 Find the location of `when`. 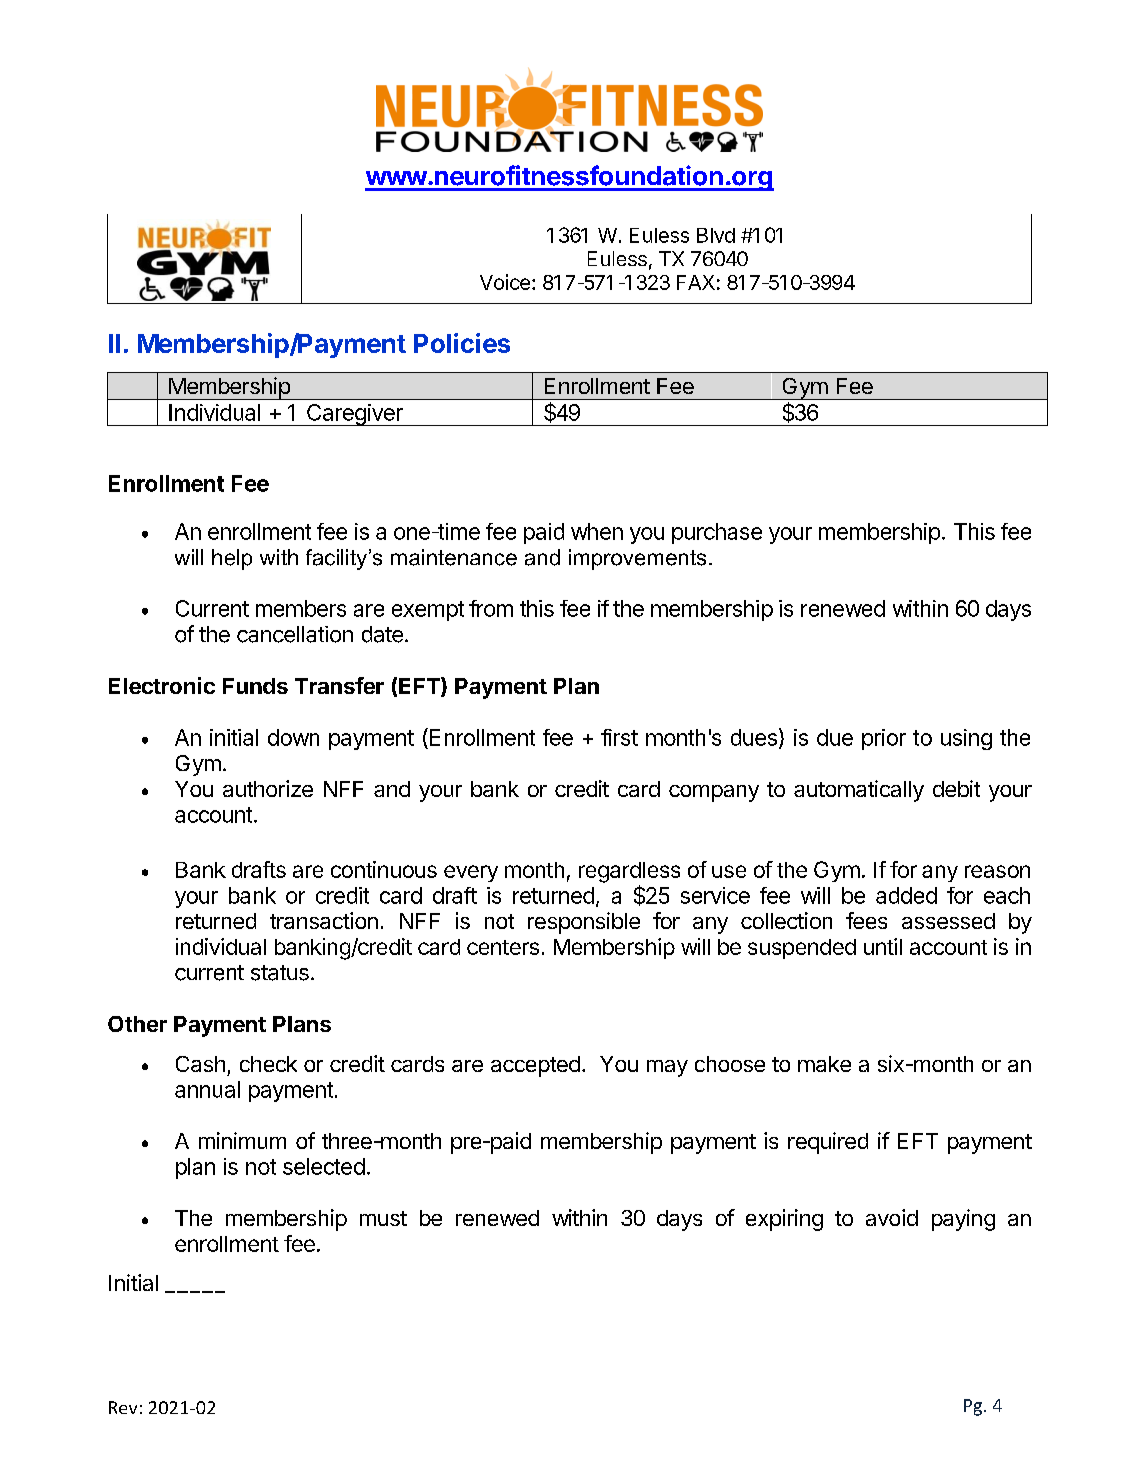

when is located at coordinates (597, 531).
